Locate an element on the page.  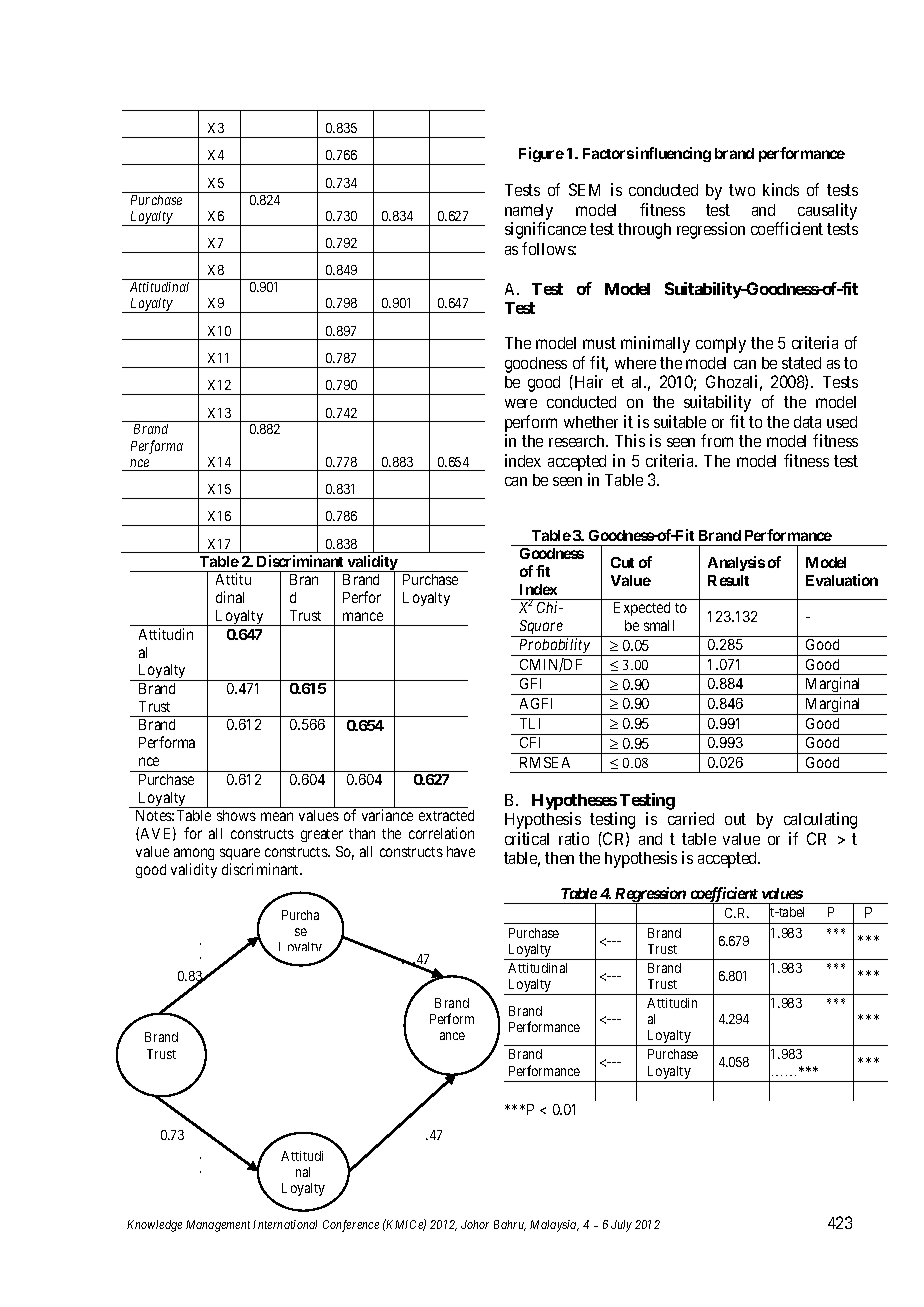
Figure is located at coordinates (541, 154).
